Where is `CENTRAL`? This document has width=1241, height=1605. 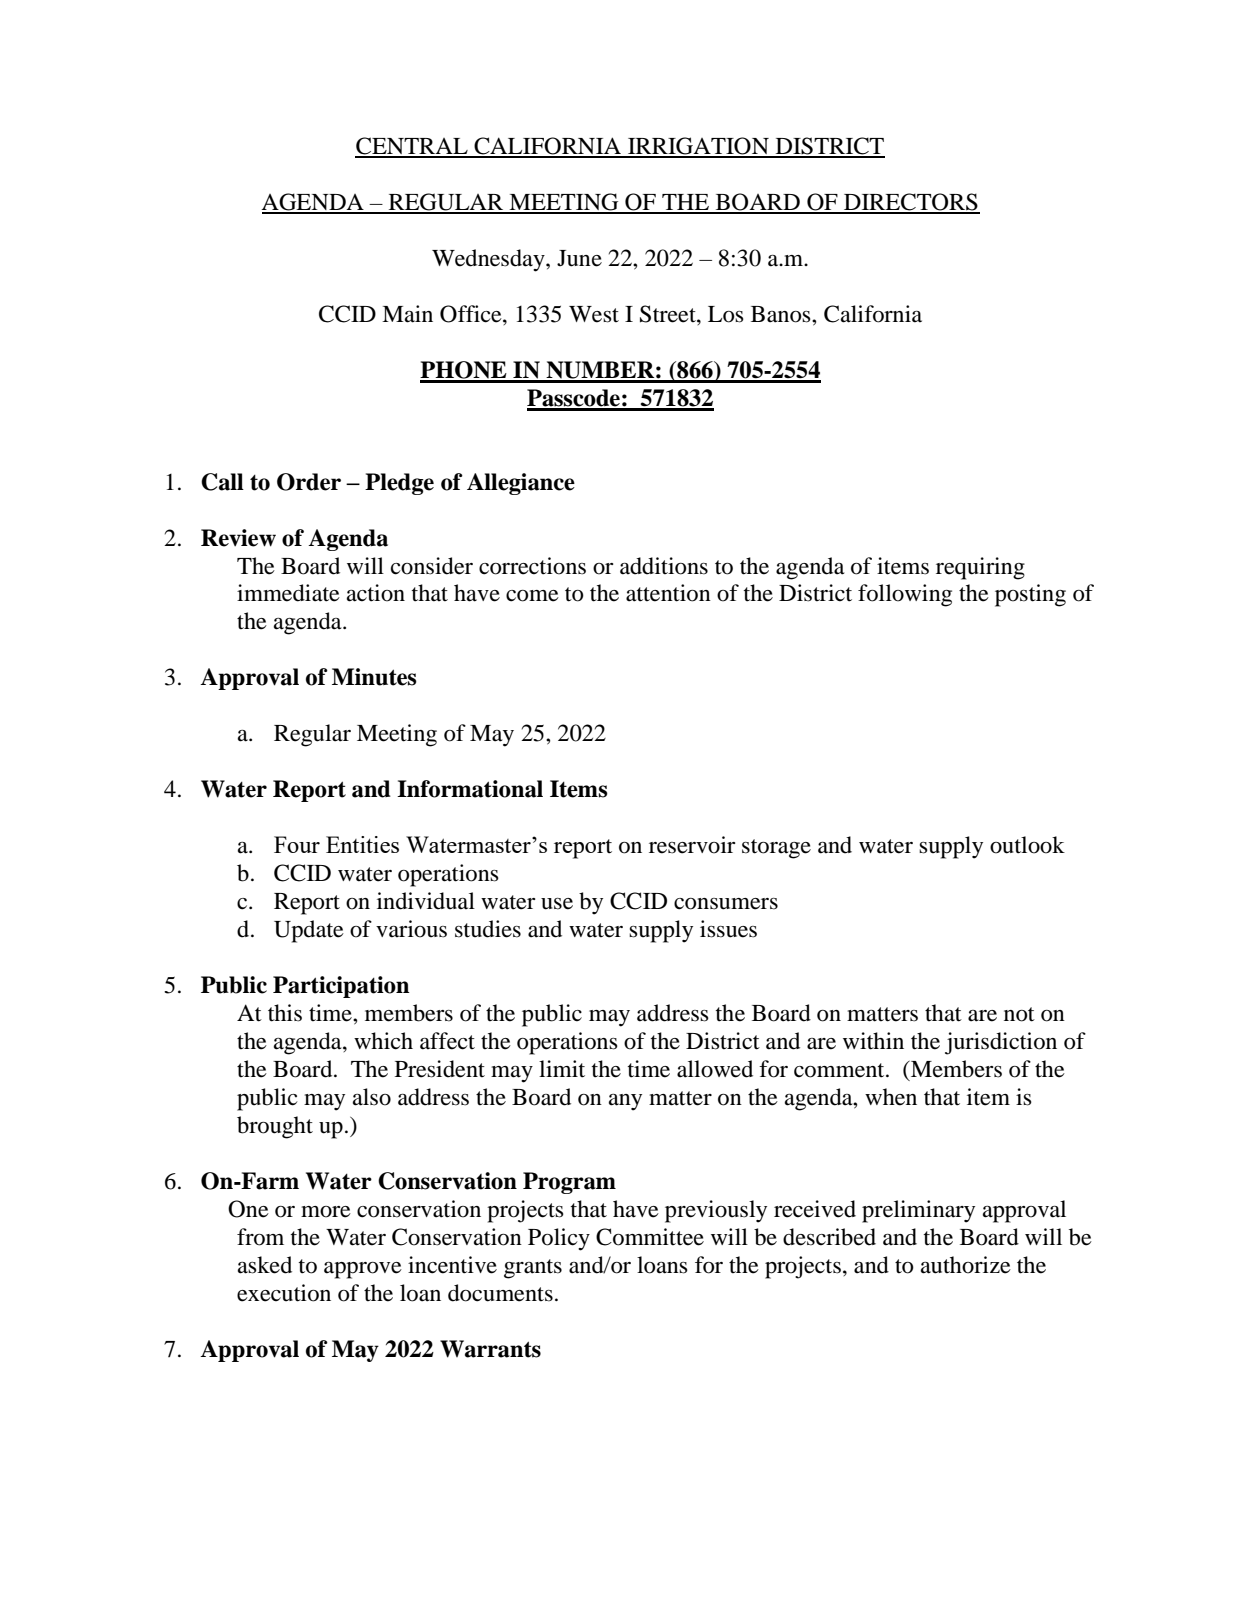 CENTRAL is located at coordinates (412, 147).
